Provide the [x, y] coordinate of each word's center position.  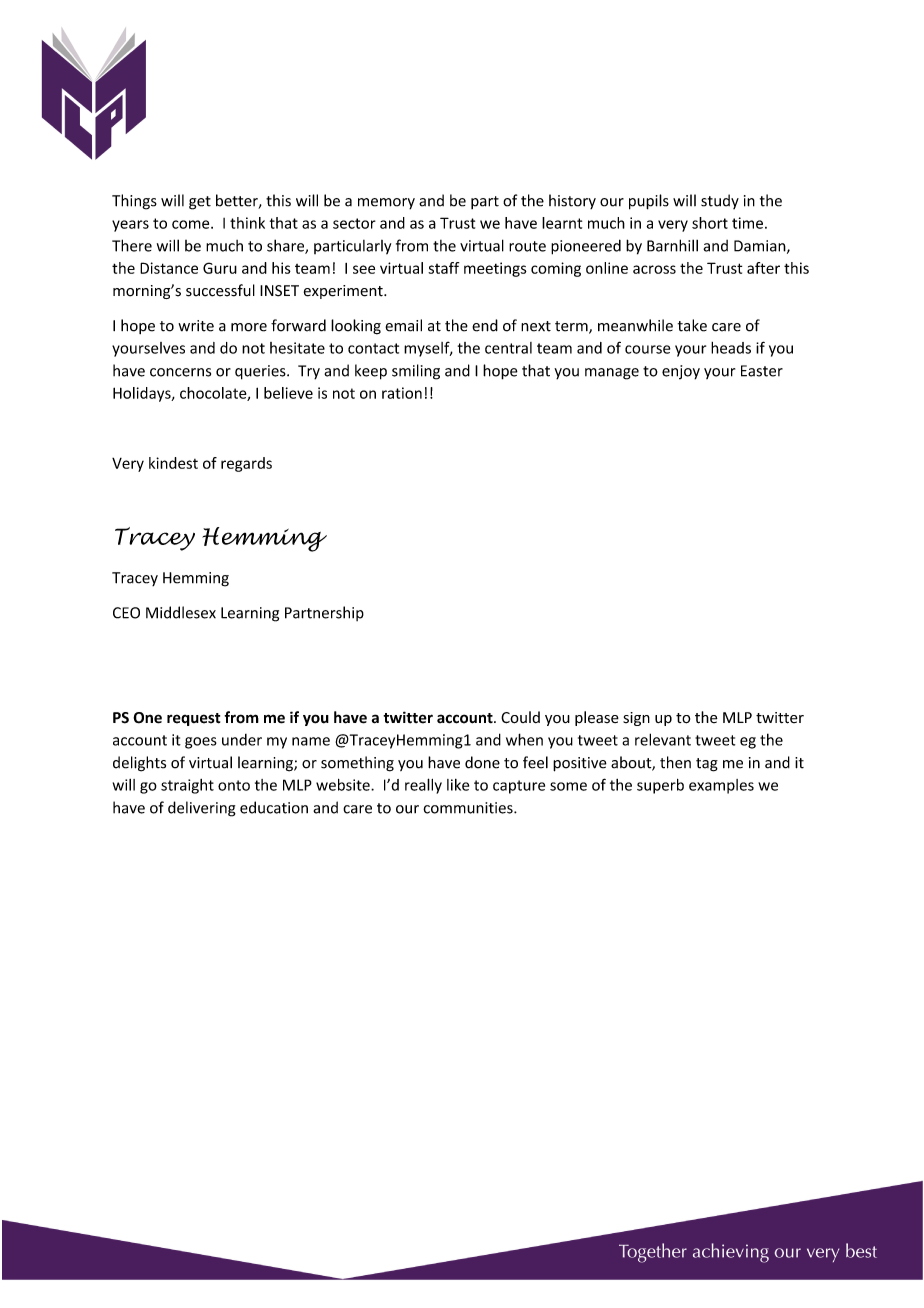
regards [246, 464]
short [710, 223]
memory [386, 204]
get [200, 203]
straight [187, 786]
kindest [173, 463]
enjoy [681, 372]
